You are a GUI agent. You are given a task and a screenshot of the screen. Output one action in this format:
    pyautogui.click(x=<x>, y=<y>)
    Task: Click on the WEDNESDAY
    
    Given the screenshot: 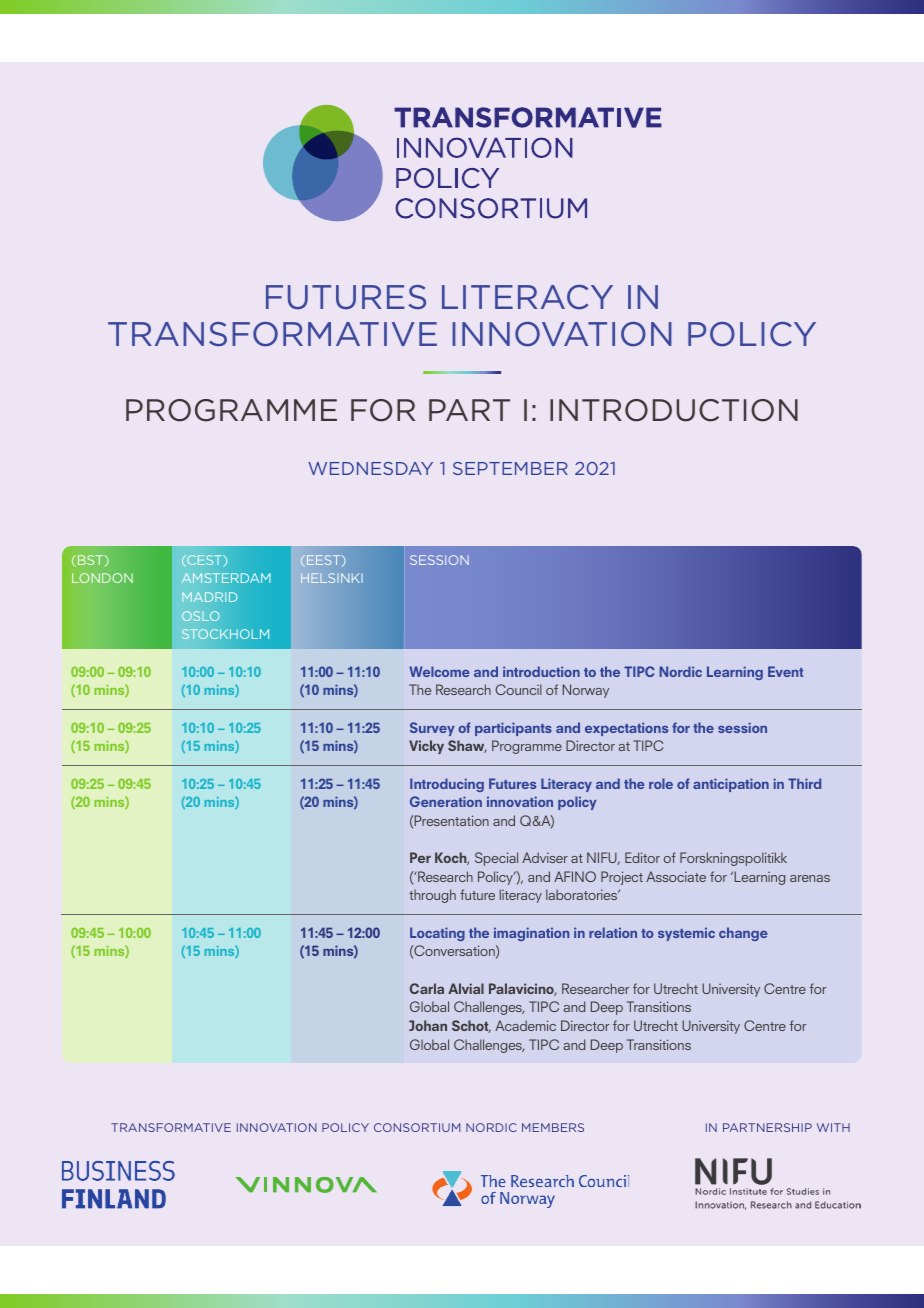 What is the action you would take?
    pyautogui.click(x=370, y=468)
